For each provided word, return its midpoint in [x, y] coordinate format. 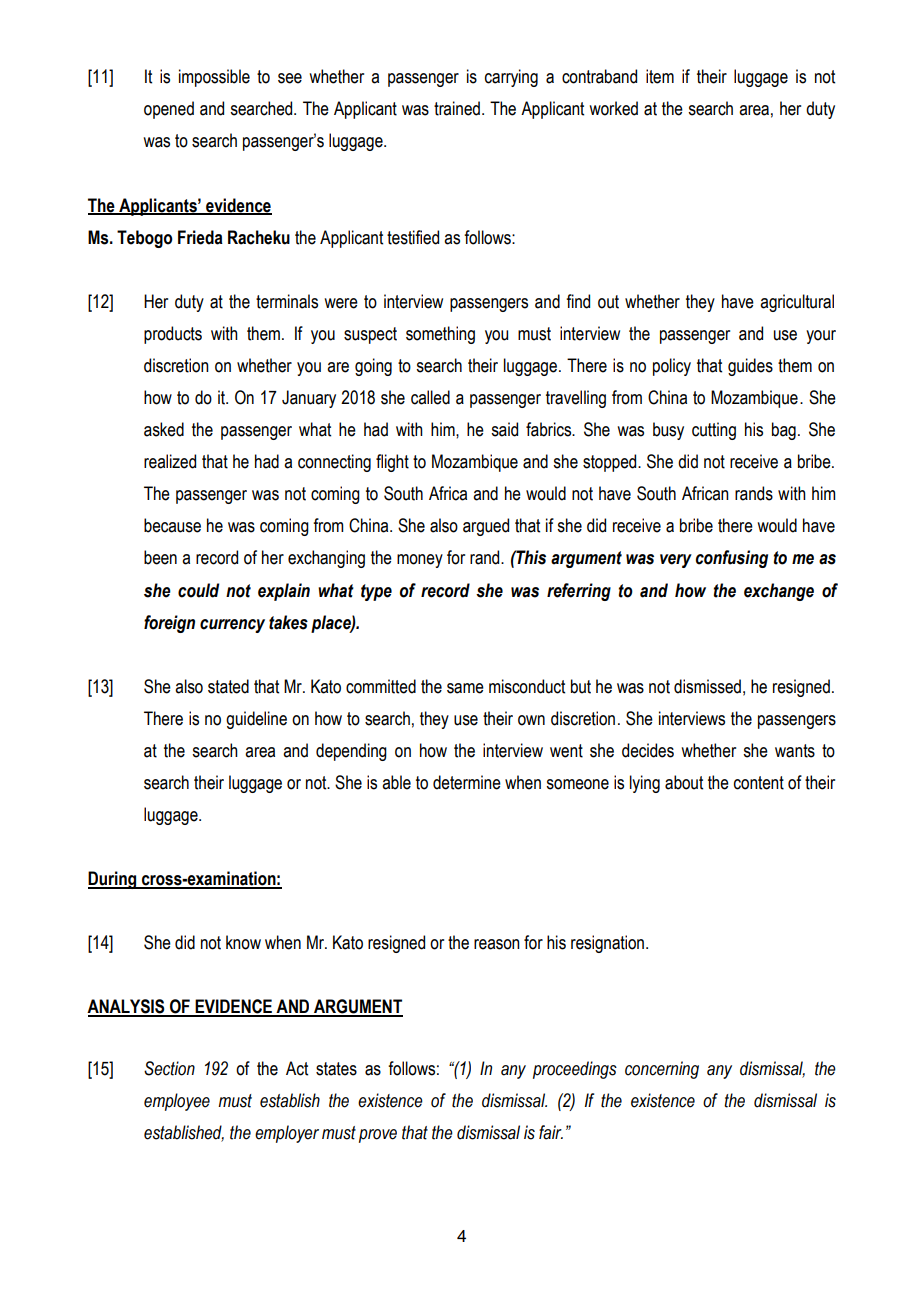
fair [551, 1132]
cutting [714, 431]
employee [177, 1102]
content [759, 783]
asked [164, 429]
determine [467, 782]
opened [169, 110]
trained [457, 108]
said [504, 429]
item [660, 76]
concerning [662, 1070]
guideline [256, 720]
